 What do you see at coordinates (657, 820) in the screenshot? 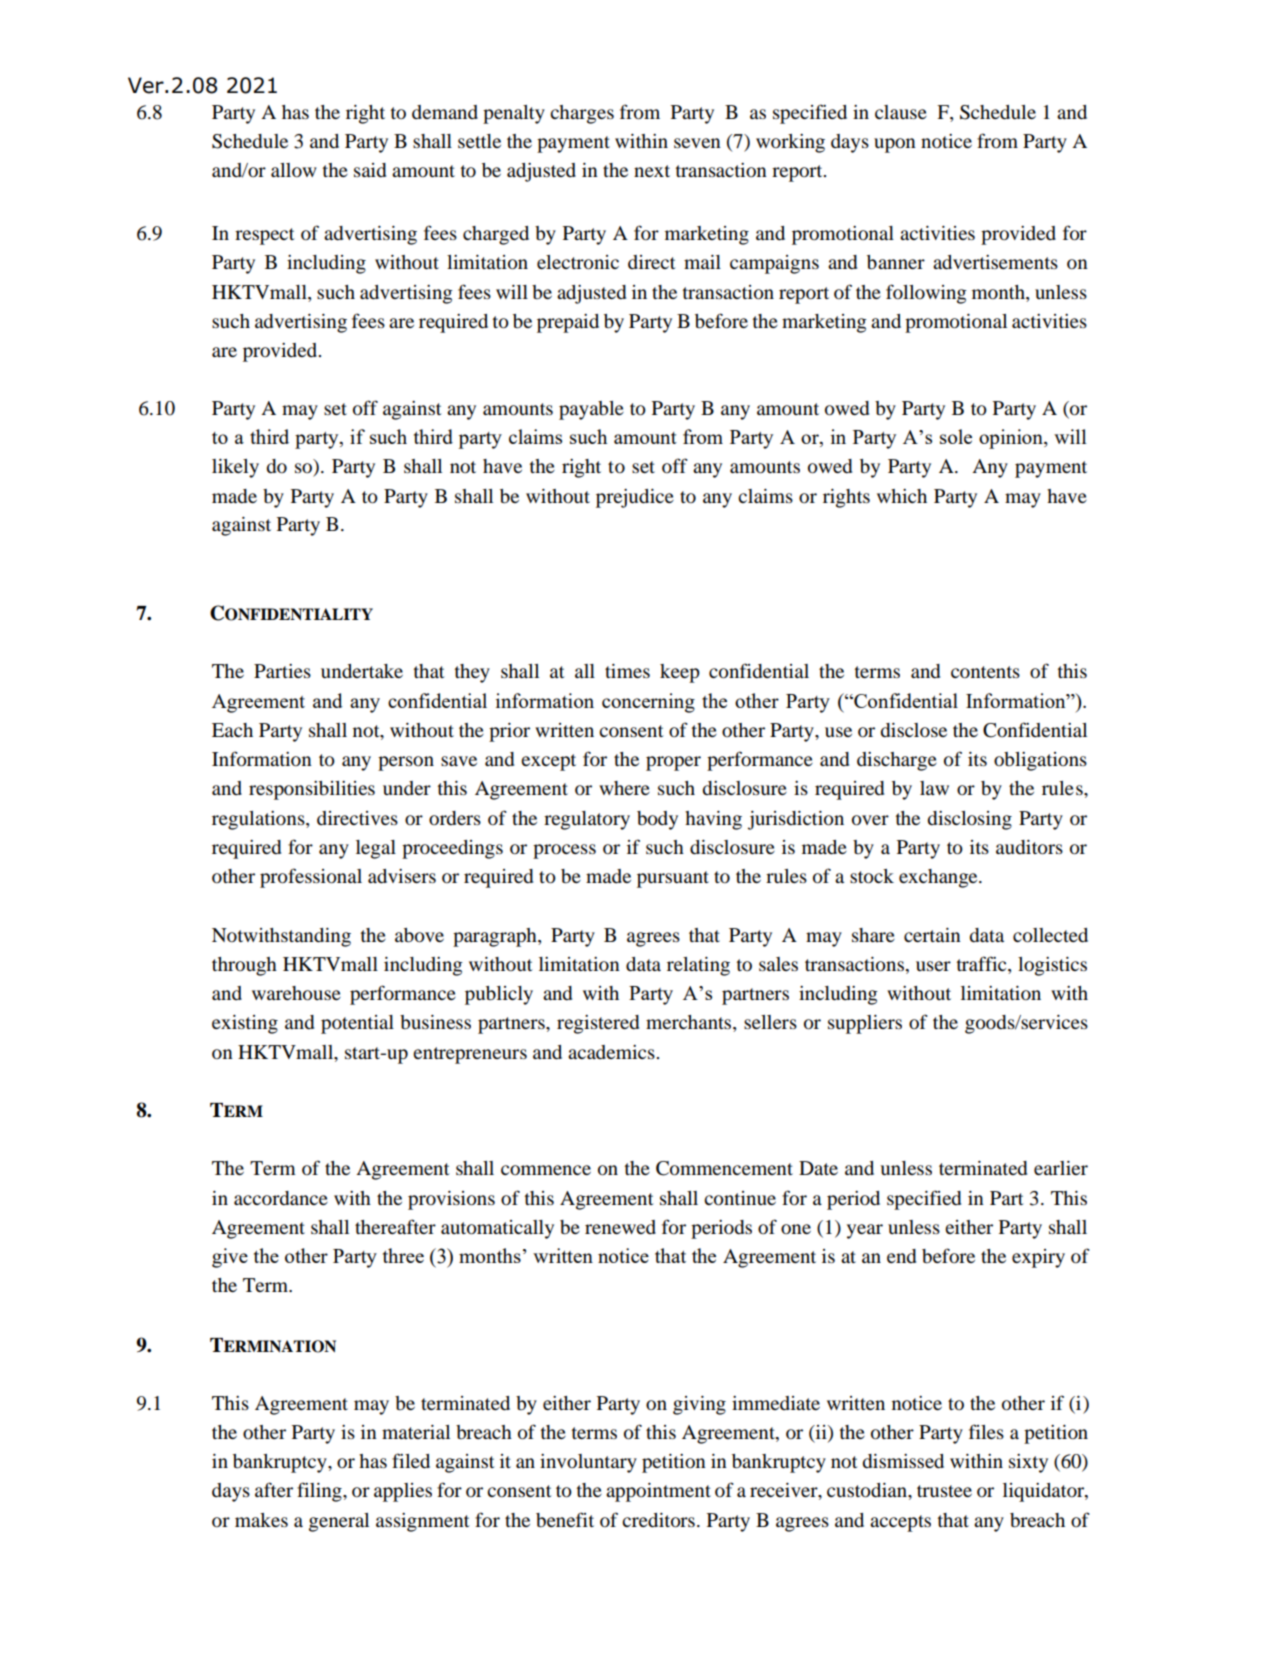
I see `body` at bounding box center [657, 820].
